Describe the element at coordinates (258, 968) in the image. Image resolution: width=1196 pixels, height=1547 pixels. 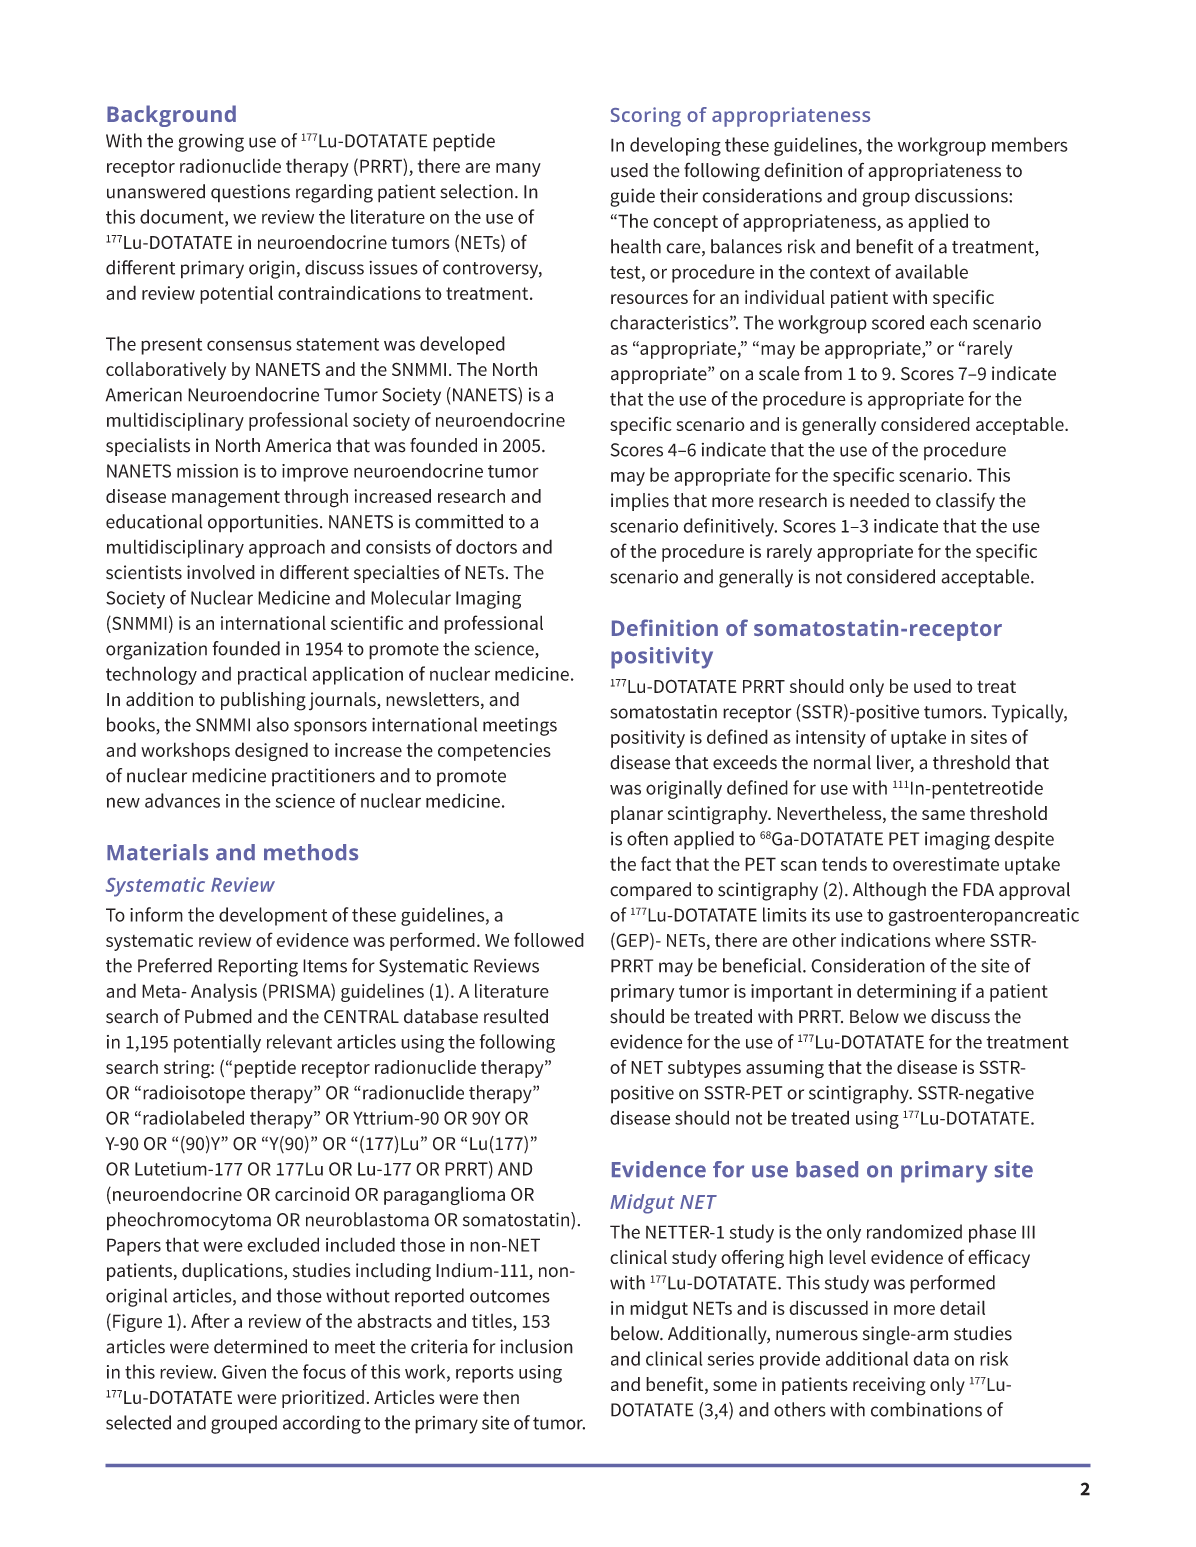
I see `Reporting` at that location.
